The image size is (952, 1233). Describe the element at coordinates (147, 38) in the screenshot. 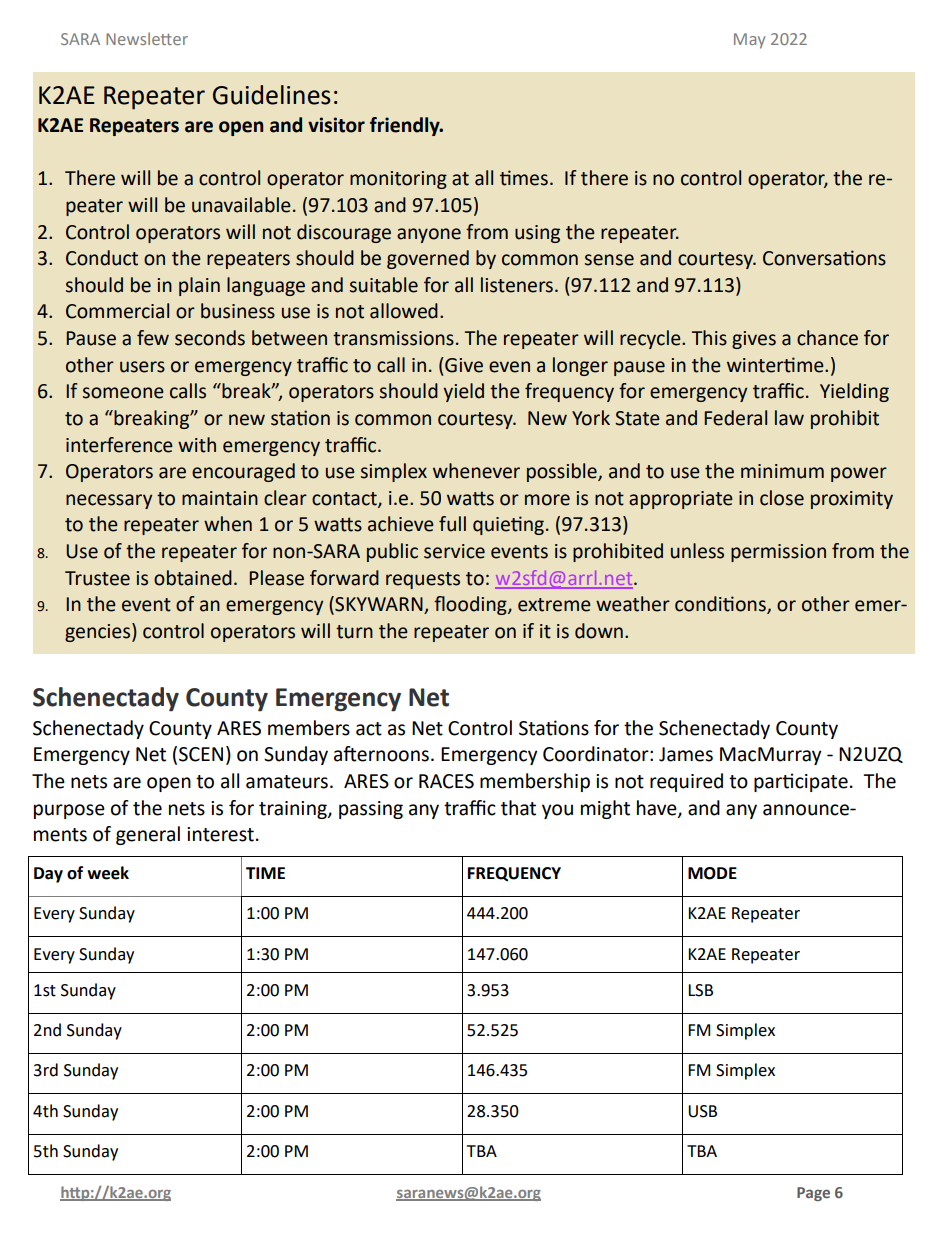

I see `Newsletter` at that location.
